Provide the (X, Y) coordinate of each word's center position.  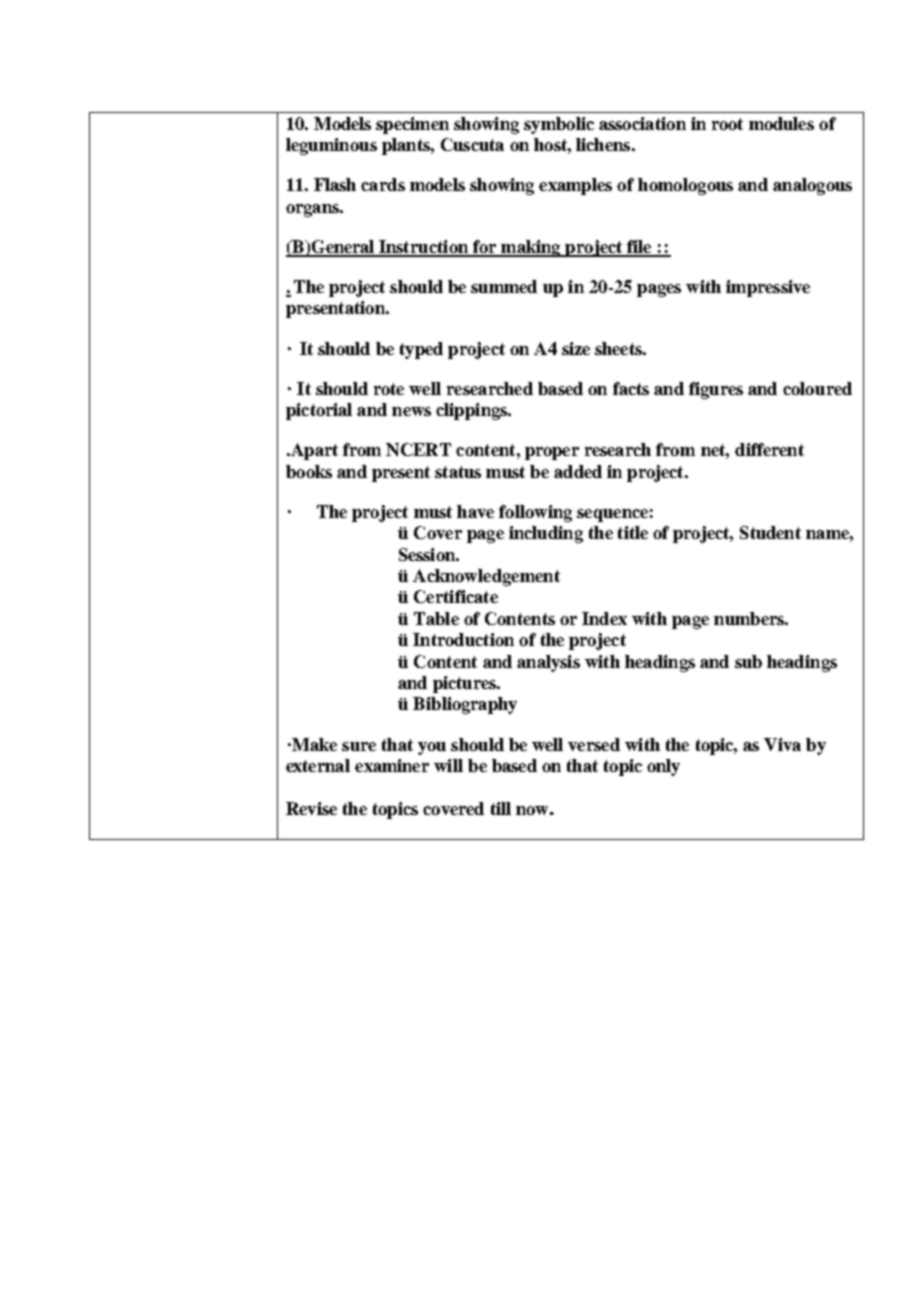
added (578, 471)
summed (504, 286)
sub (748, 661)
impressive (768, 288)
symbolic (559, 125)
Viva (782, 744)
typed (421, 350)
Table (436, 618)
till (501, 808)
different (769, 449)
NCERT (418, 449)
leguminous (331, 146)
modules (781, 123)
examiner (392, 765)
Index (604, 618)
